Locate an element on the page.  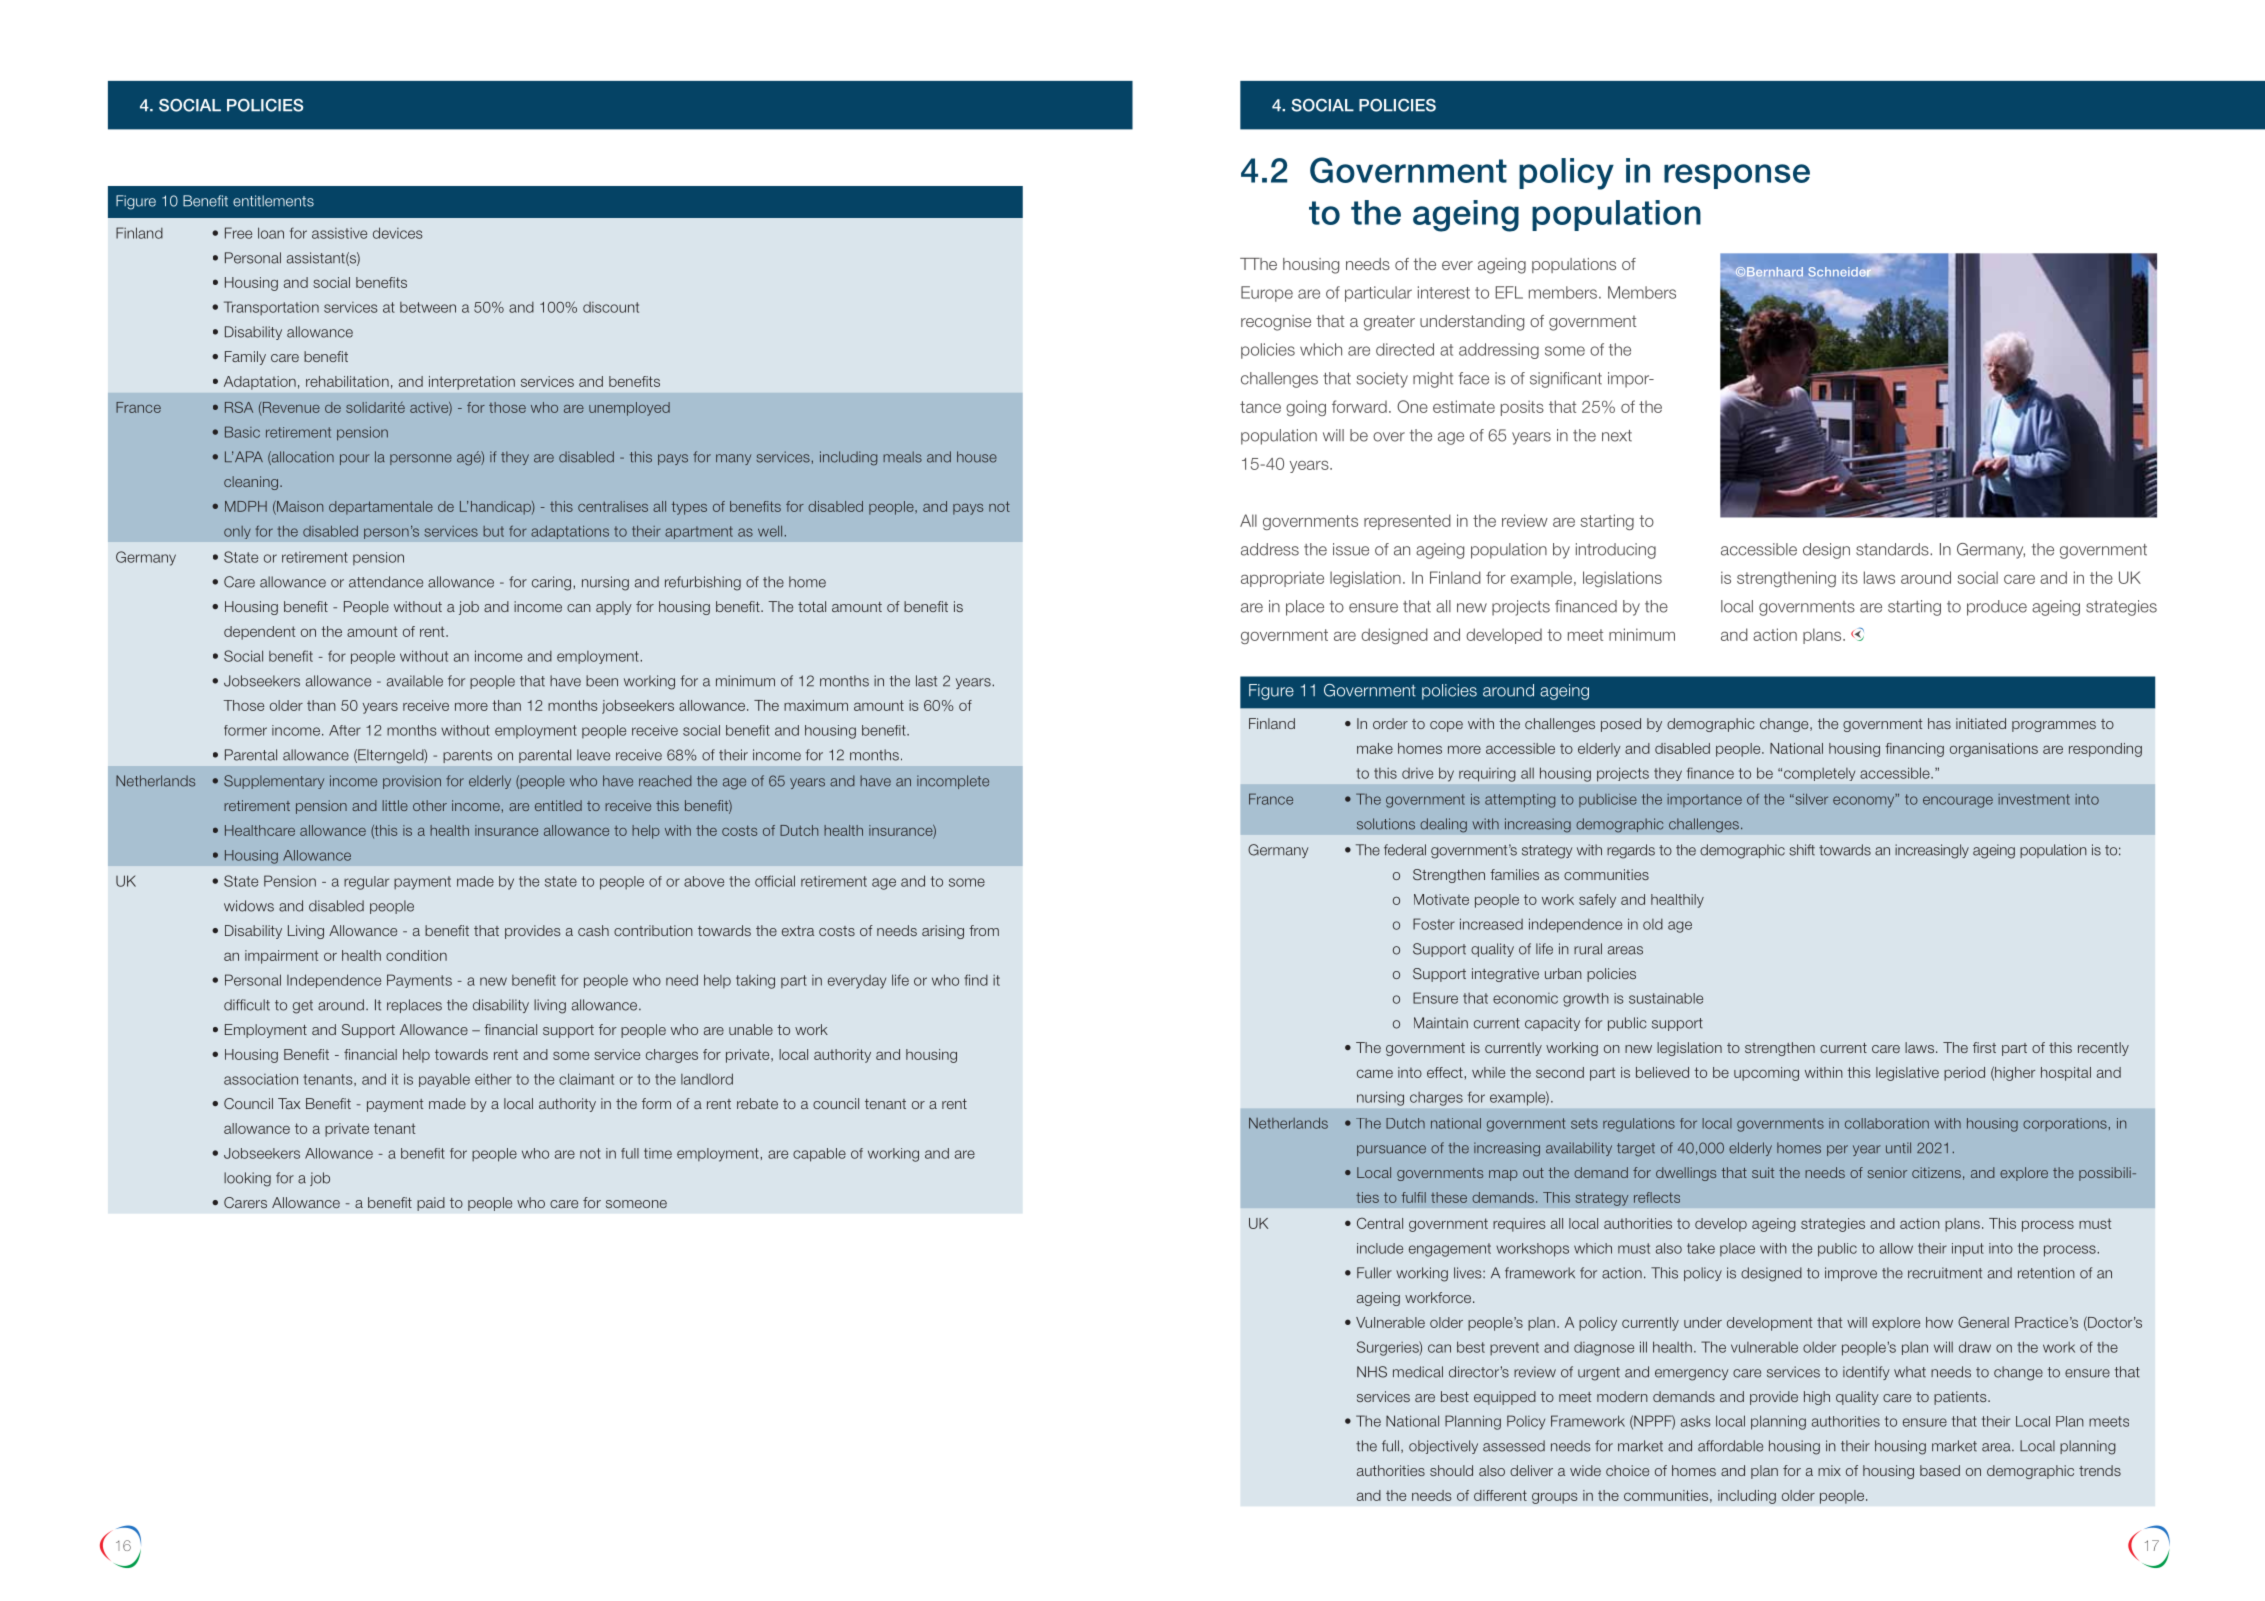
paid is located at coordinates (431, 1204).
